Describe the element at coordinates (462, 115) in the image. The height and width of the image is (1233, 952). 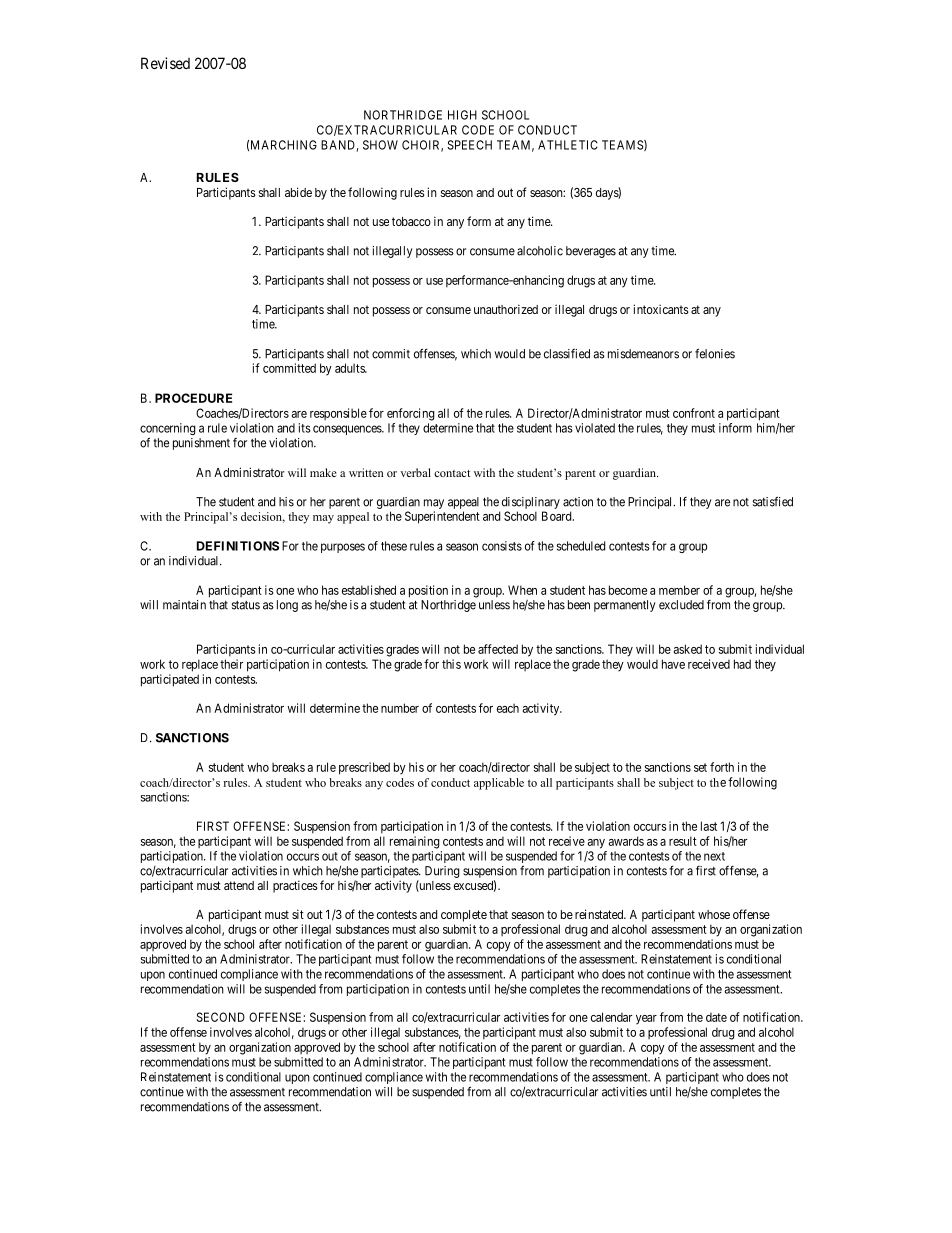
I see `HIGH` at that location.
